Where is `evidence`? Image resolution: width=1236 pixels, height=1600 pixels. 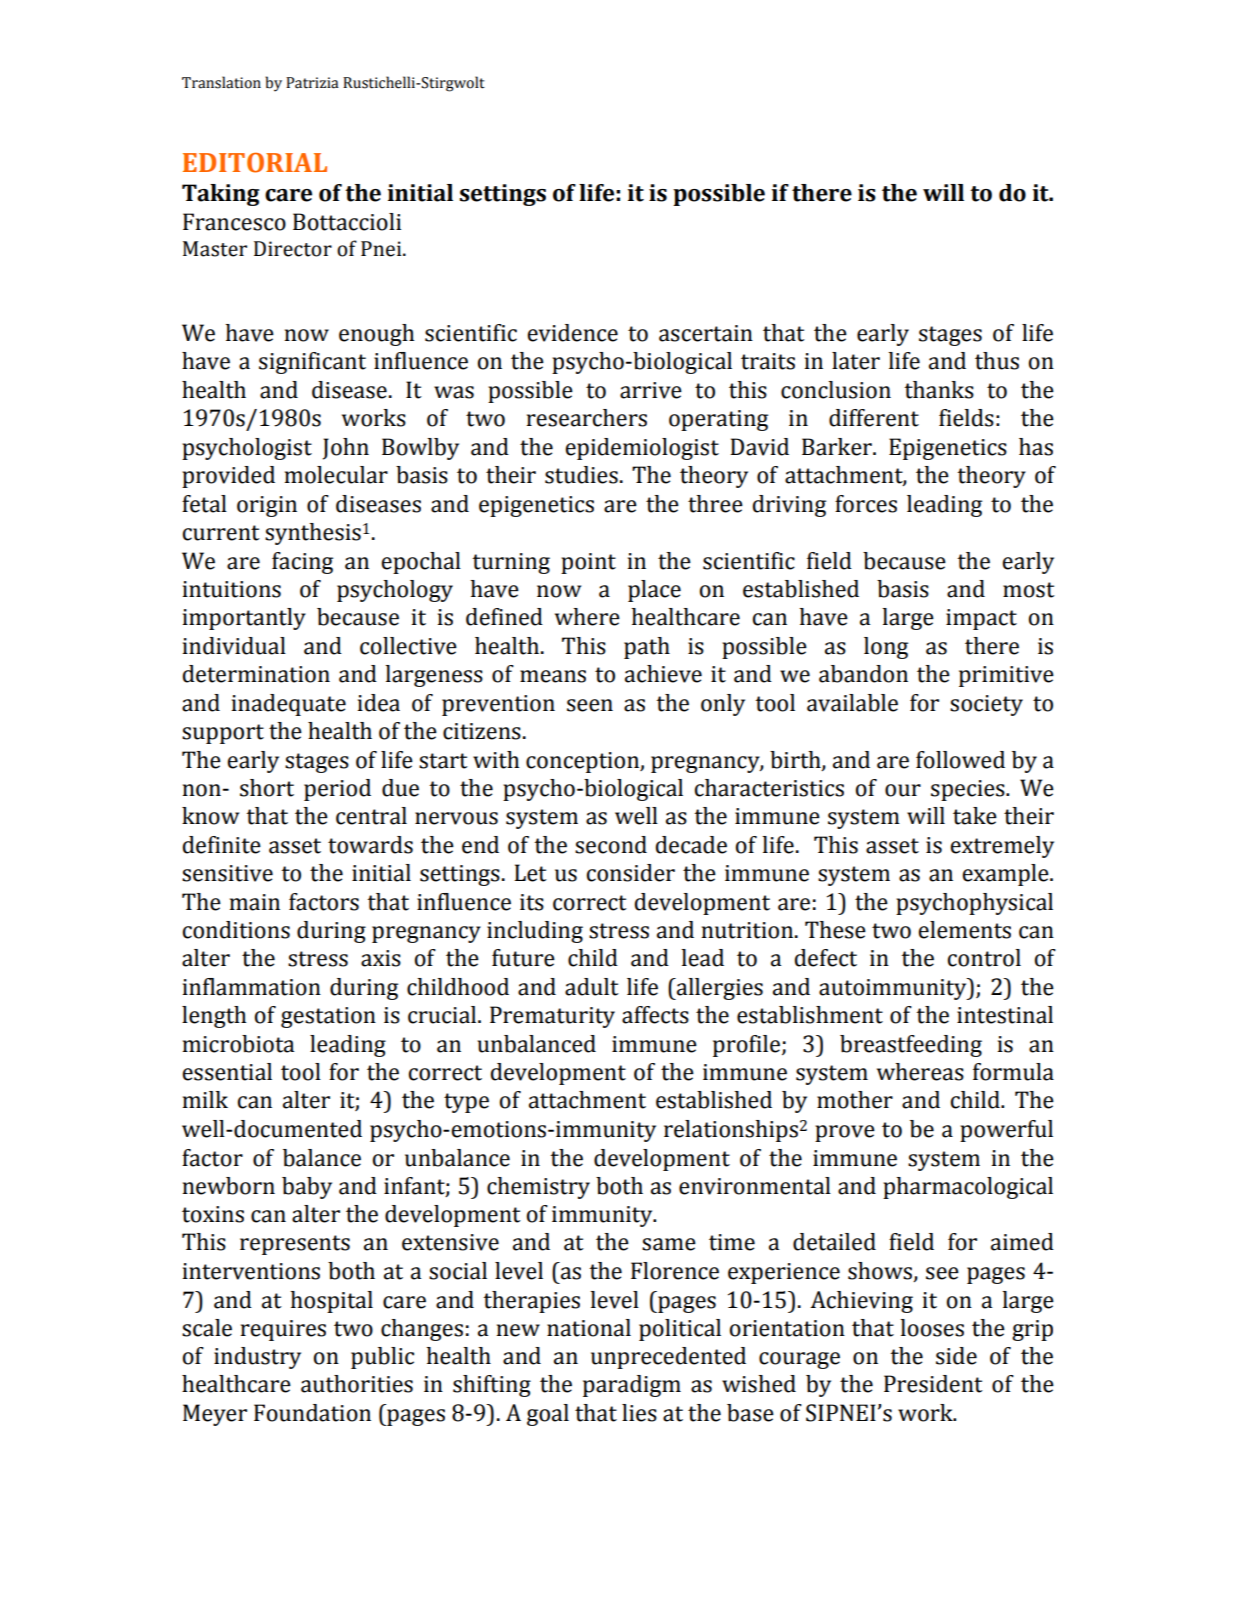 evidence is located at coordinates (572, 333).
